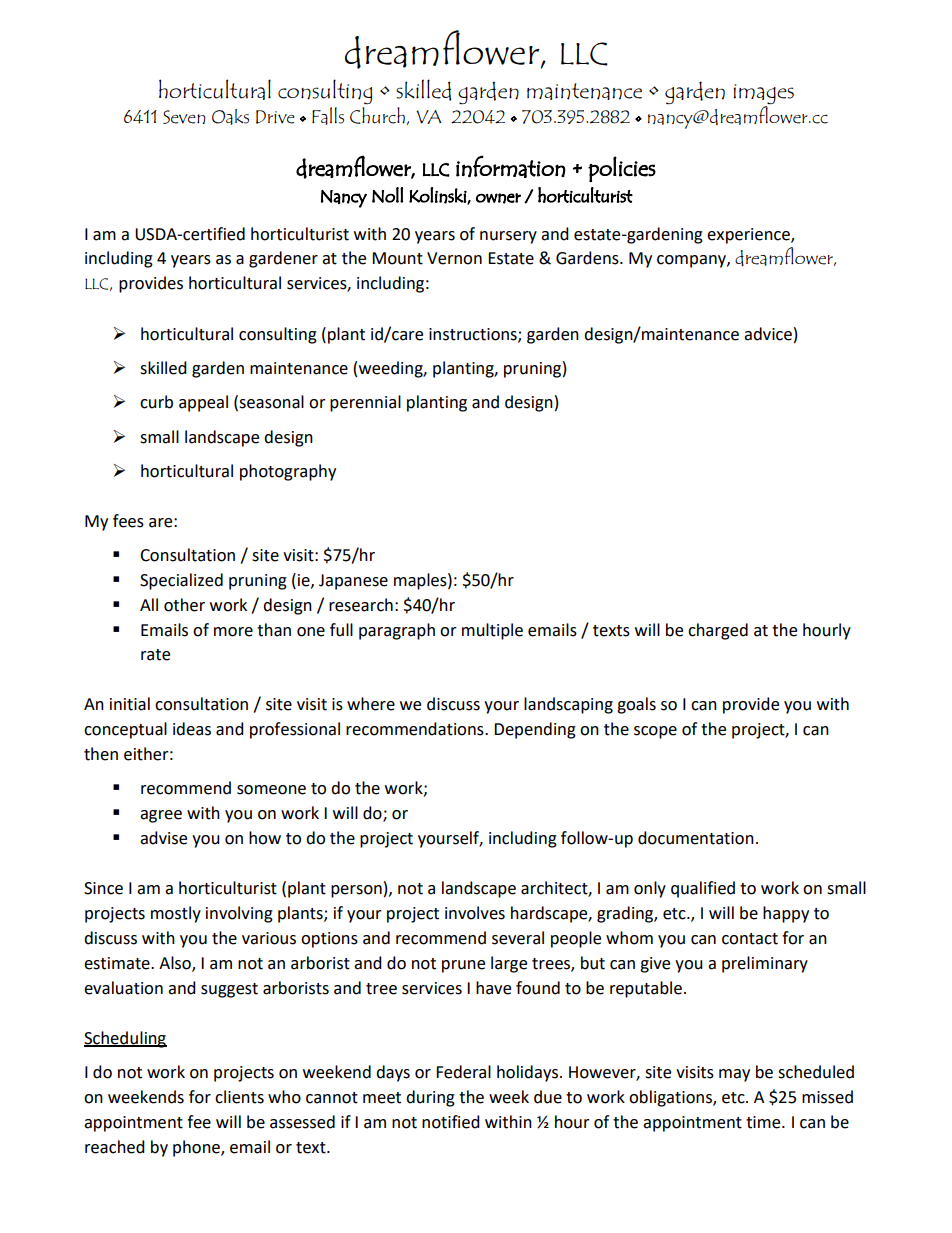 This screenshot has width=952, height=1233. I want to click on perennial, so click(365, 403).
